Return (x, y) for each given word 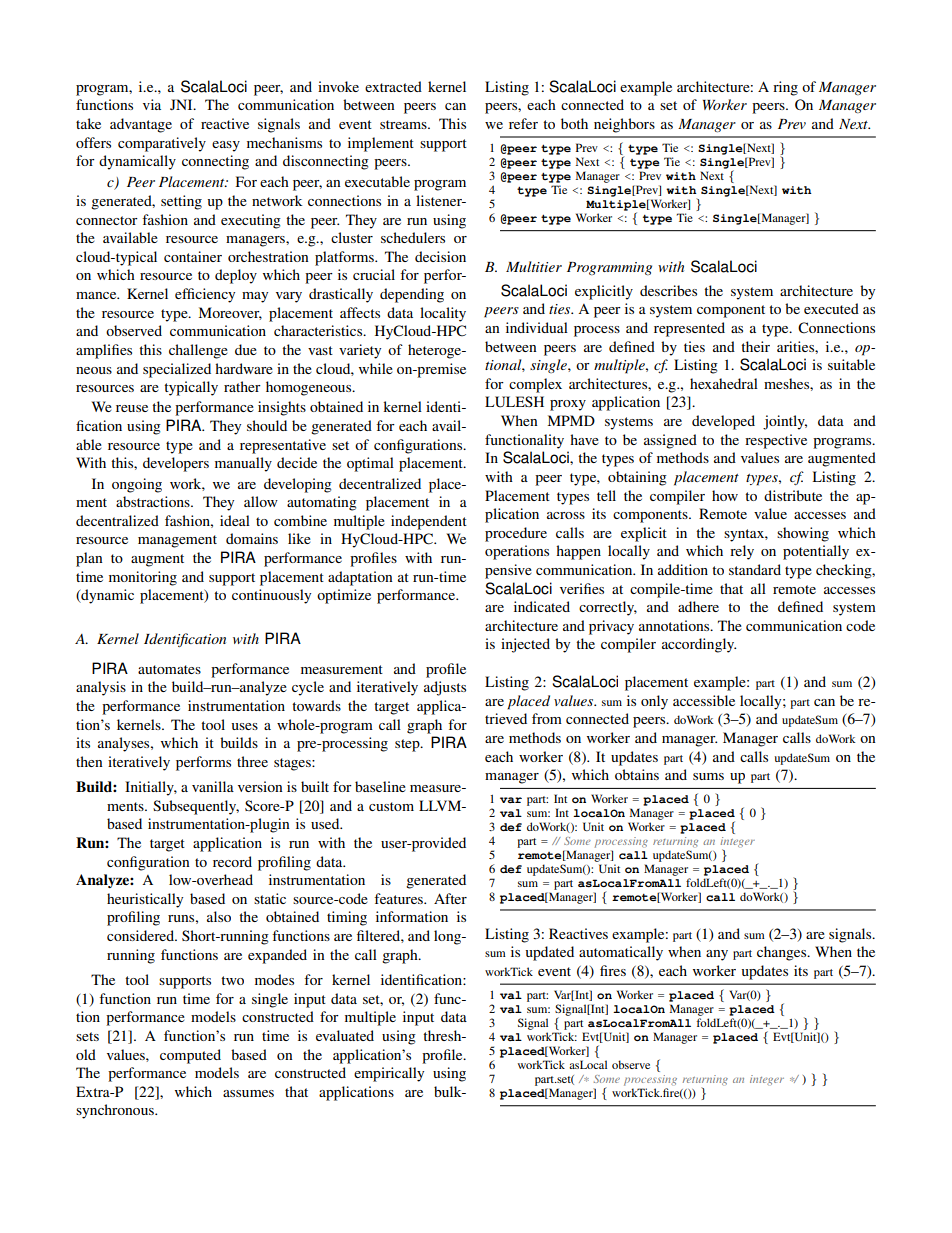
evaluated (345, 1035)
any (717, 955)
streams (404, 124)
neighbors (624, 125)
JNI (182, 104)
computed (190, 1056)
